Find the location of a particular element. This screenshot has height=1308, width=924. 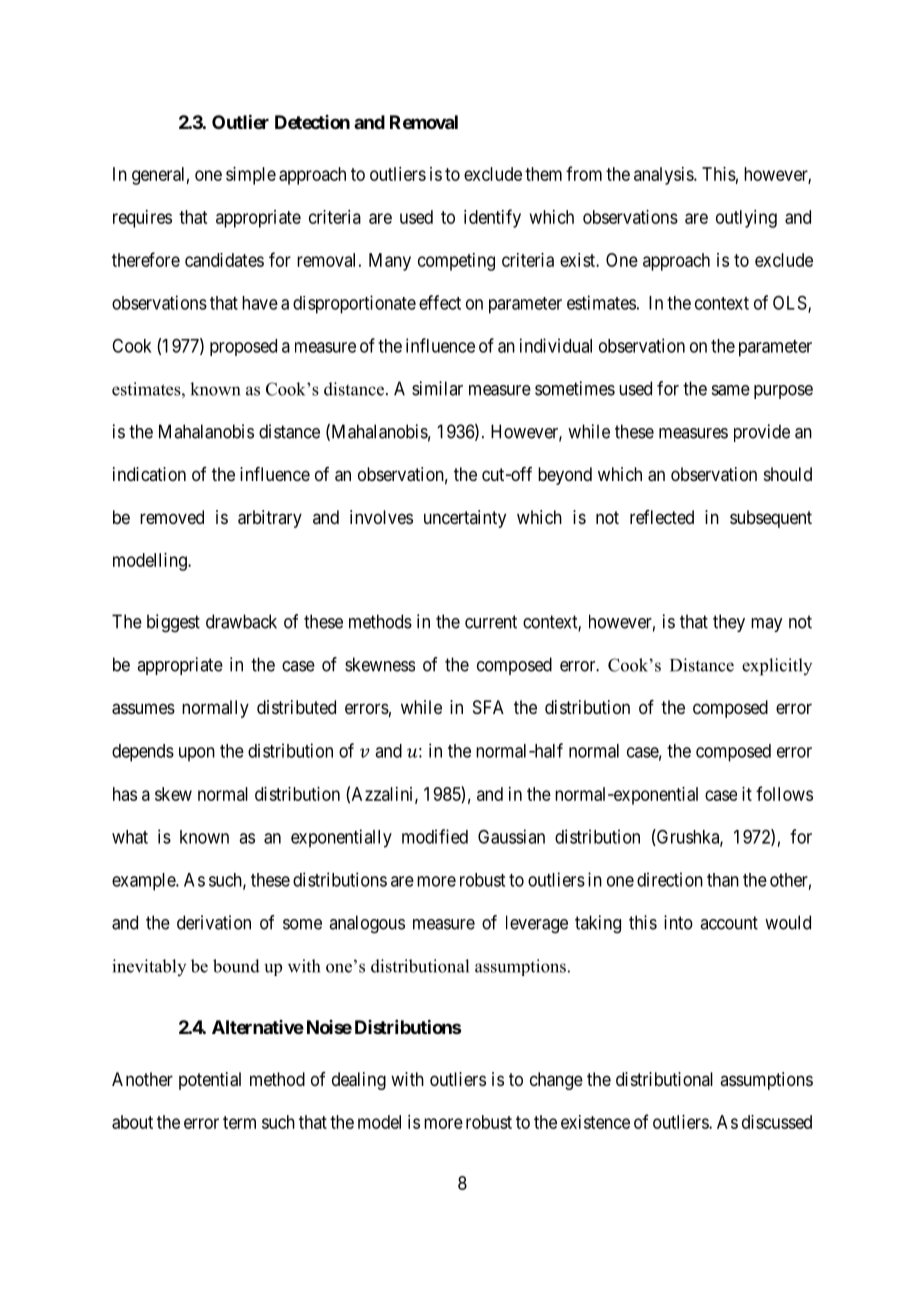

them is located at coordinates (543, 174).
